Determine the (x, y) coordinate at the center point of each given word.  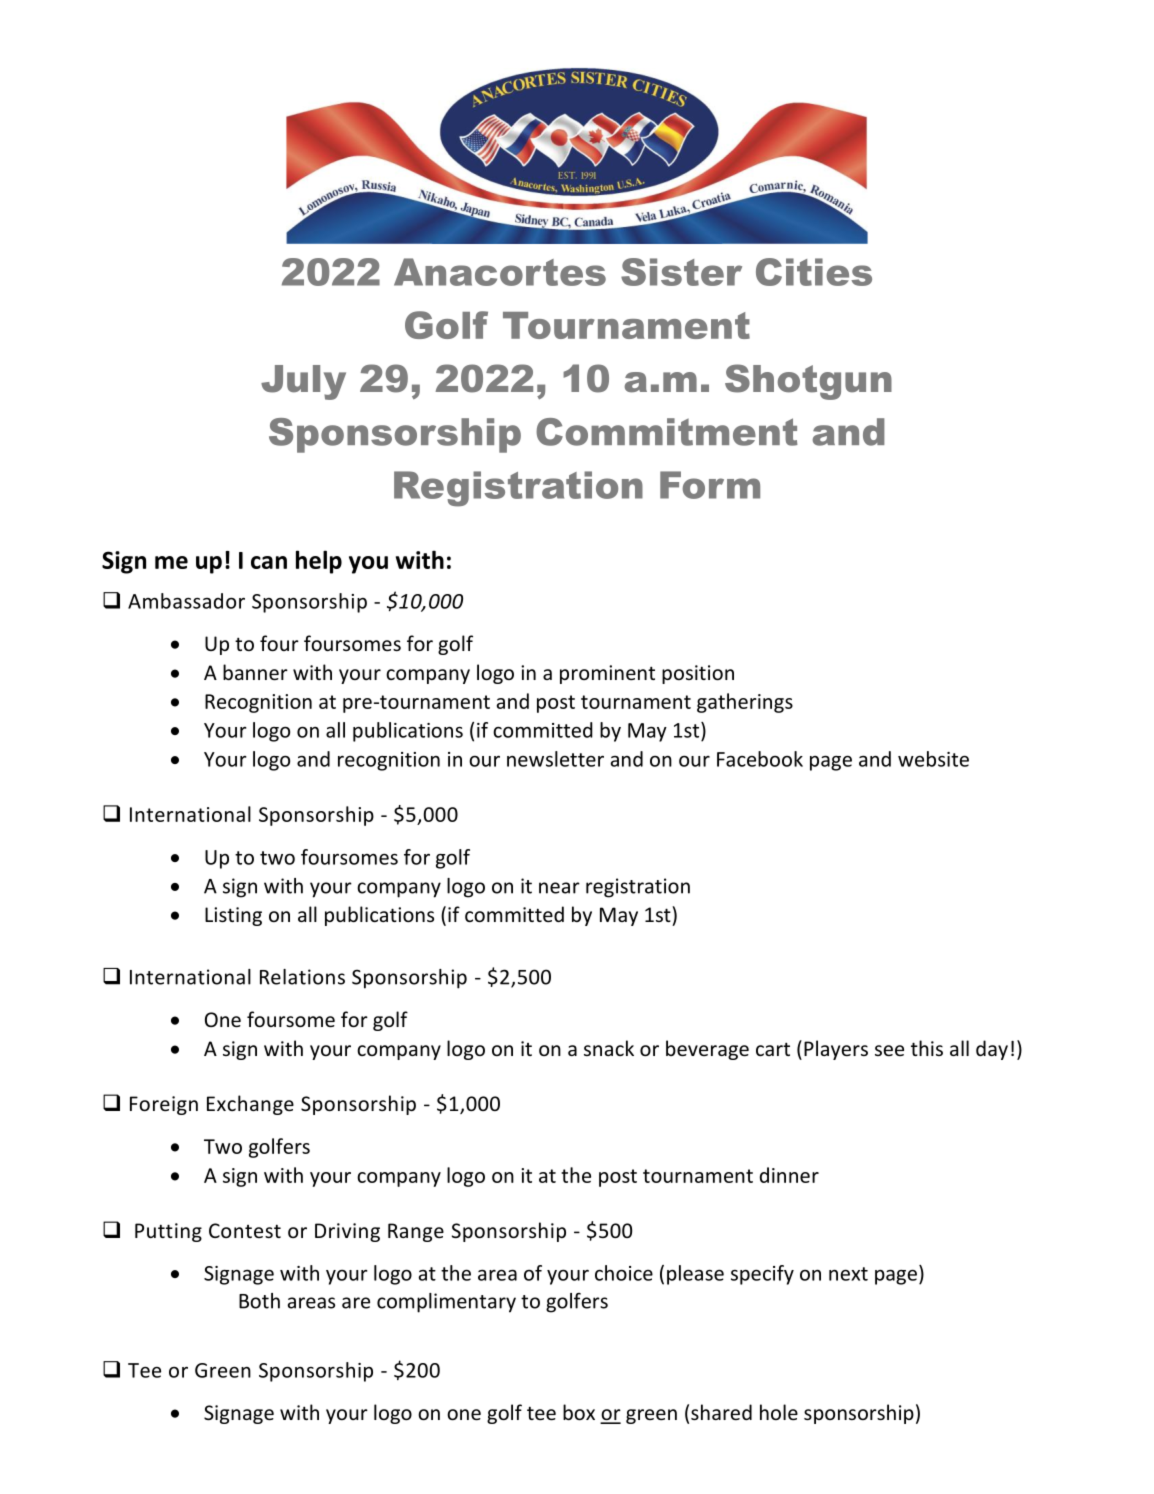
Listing (233, 916)
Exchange (250, 1105)
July (303, 382)
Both (259, 1301)
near (559, 888)
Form (710, 485)
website (933, 759)
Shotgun (808, 382)
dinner (789, 1175)
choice (624, 1273)
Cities (814, 272)
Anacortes (500, 272)
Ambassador (186, 601)
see (889, 1050)
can (269, 562)
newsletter (555, 759)
